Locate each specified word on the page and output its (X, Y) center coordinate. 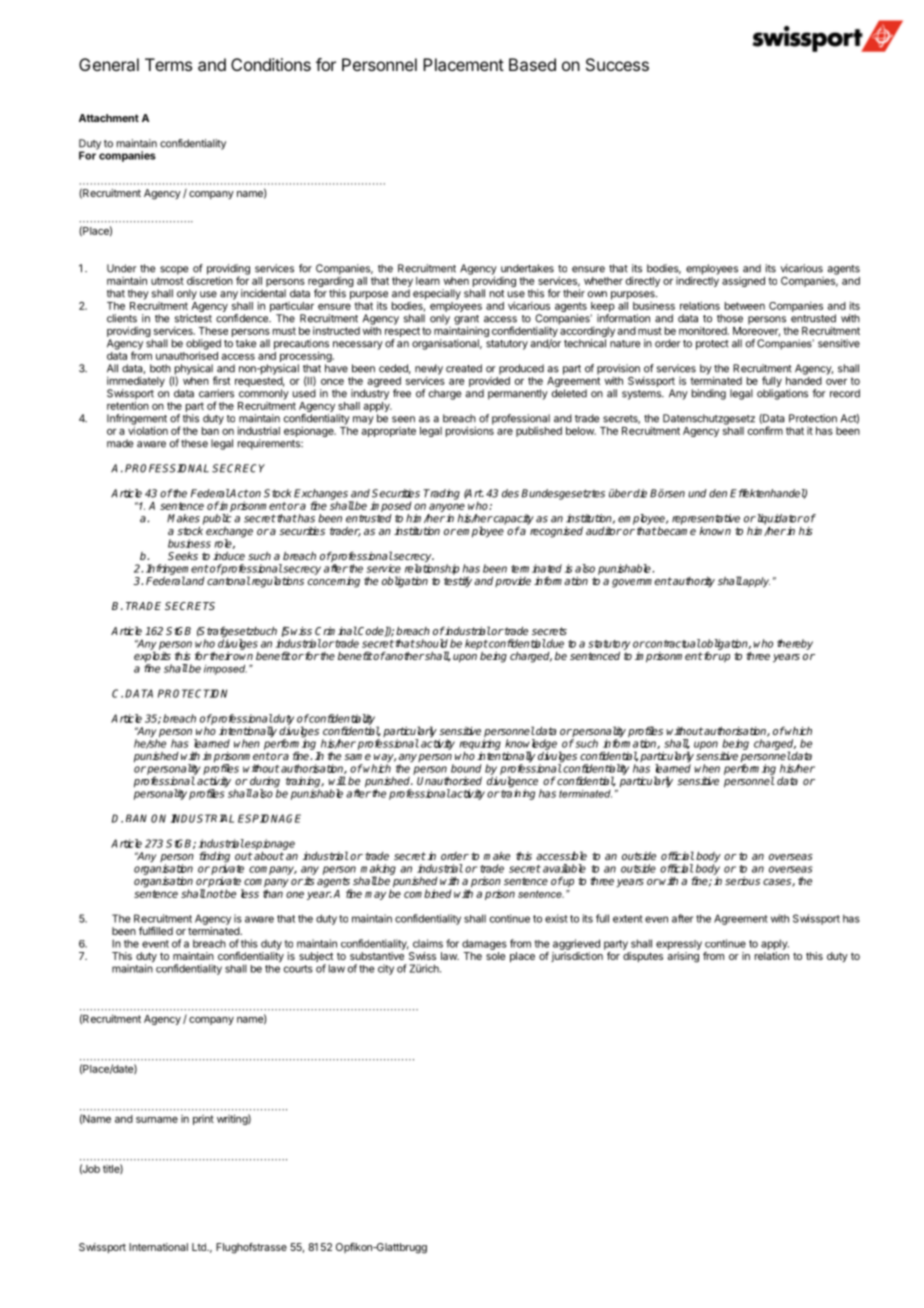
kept (476, 644)
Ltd (200, 1247)
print (203, 1120)
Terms (168, 64)
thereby (795, 644)
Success (617, 64)
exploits (153, 658)
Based (532, 64)
